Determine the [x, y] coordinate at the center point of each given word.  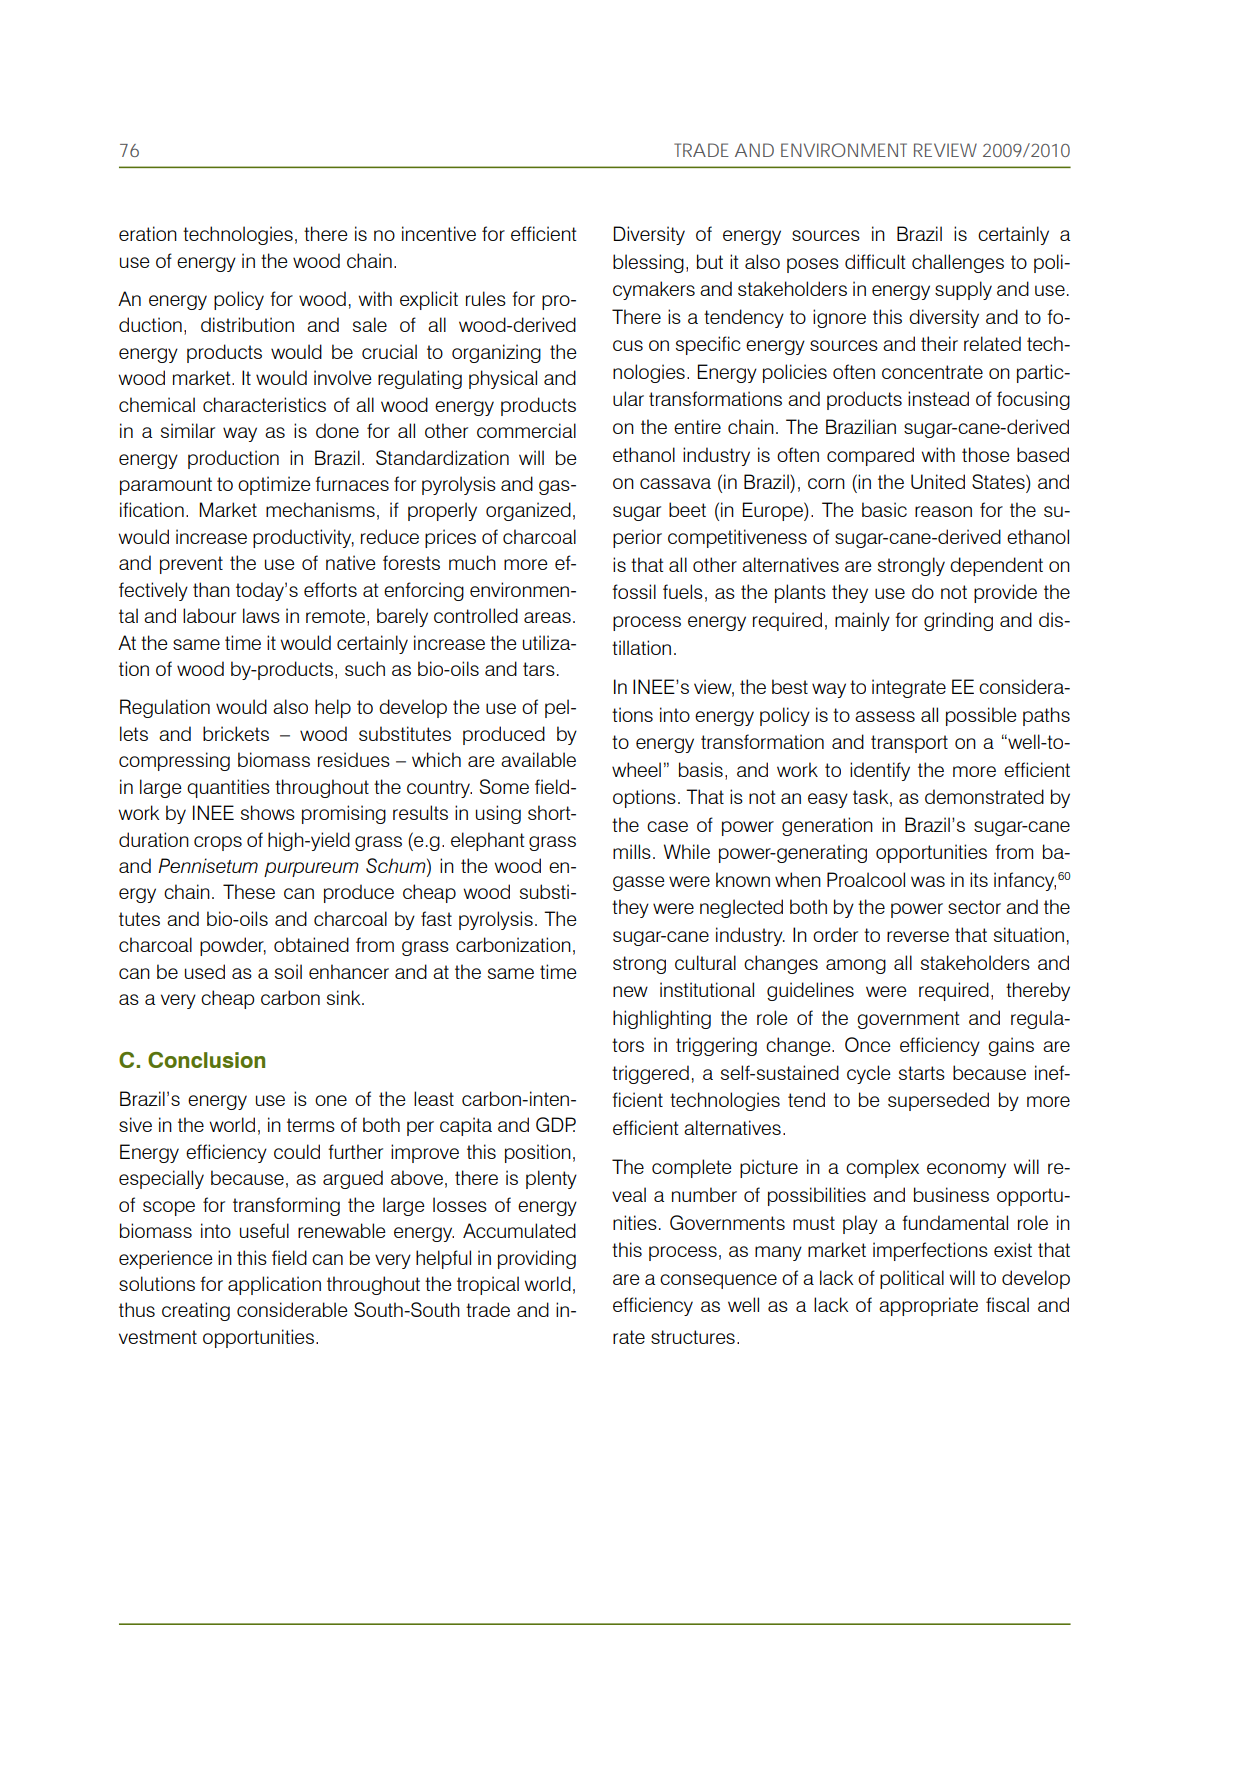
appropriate [928, 1306]
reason [943, 511]
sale [370, 324]
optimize [274, 485]
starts [922, 1073]
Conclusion [206, 1060]
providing [537, 1259]
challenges [958, 263]
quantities [228, 788]
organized [528, 511]
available [538, 759]
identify [880, 771]
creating [196, 1311]
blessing [648, 263]
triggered [650, 1074]
